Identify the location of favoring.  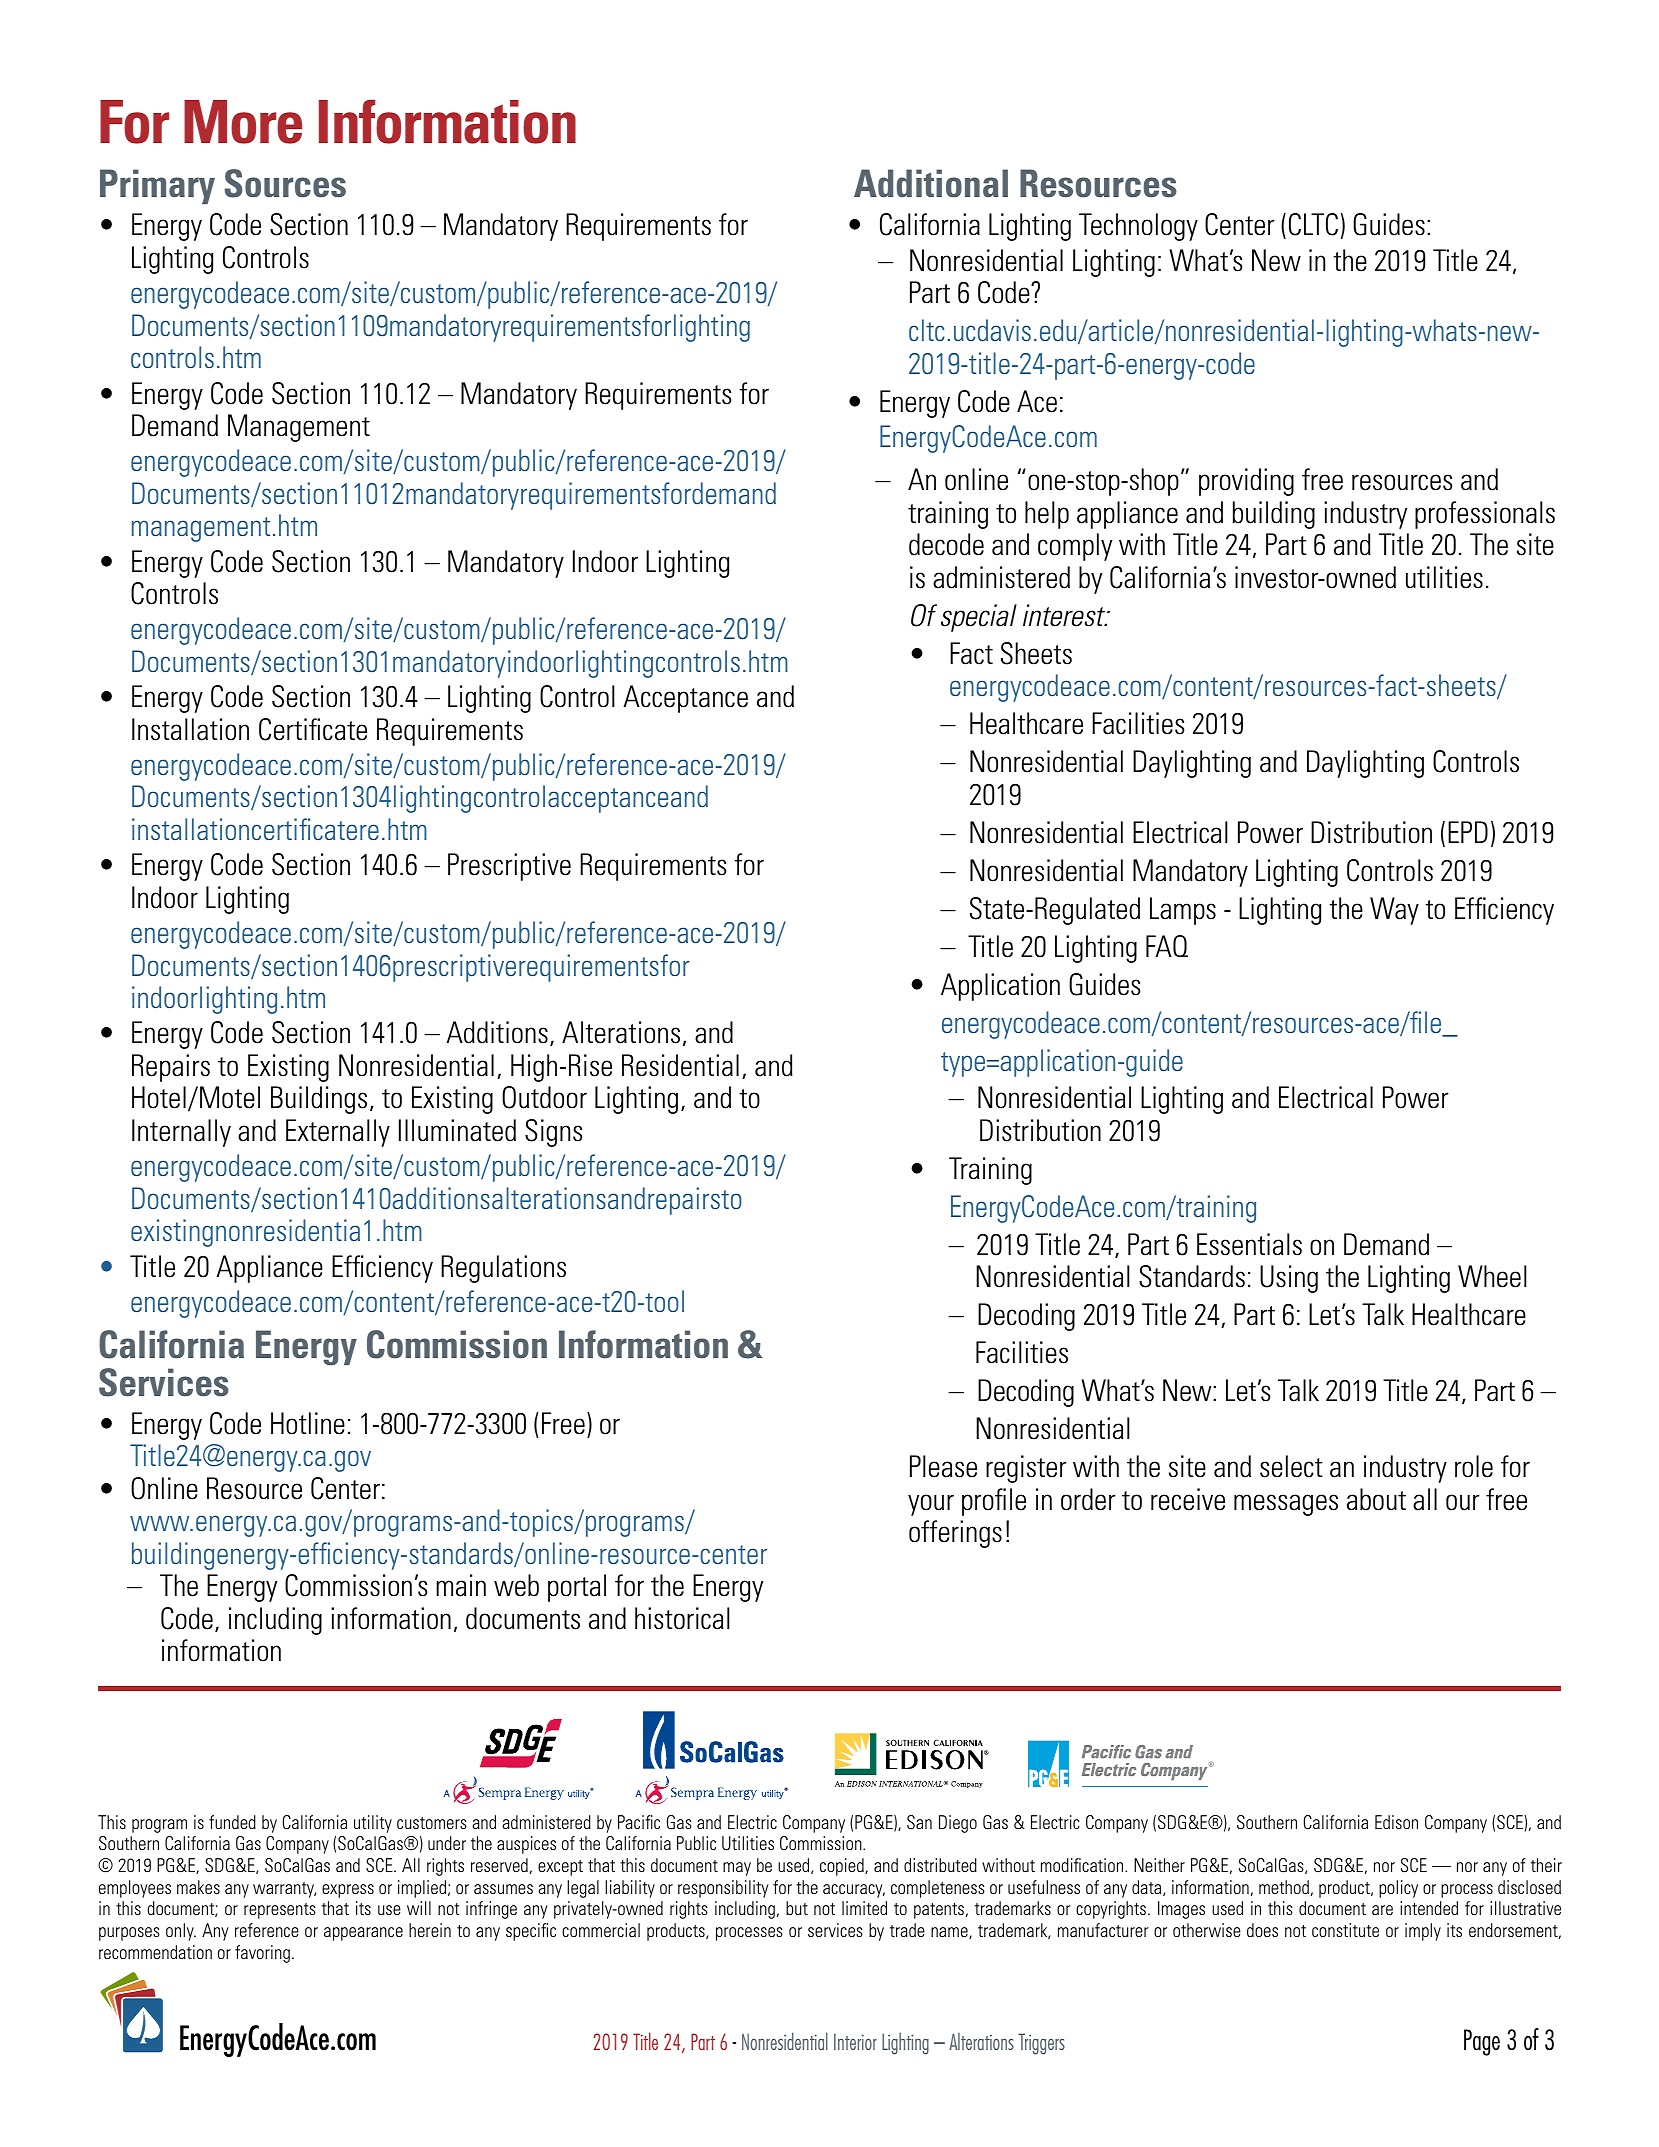
(262, 1954).
